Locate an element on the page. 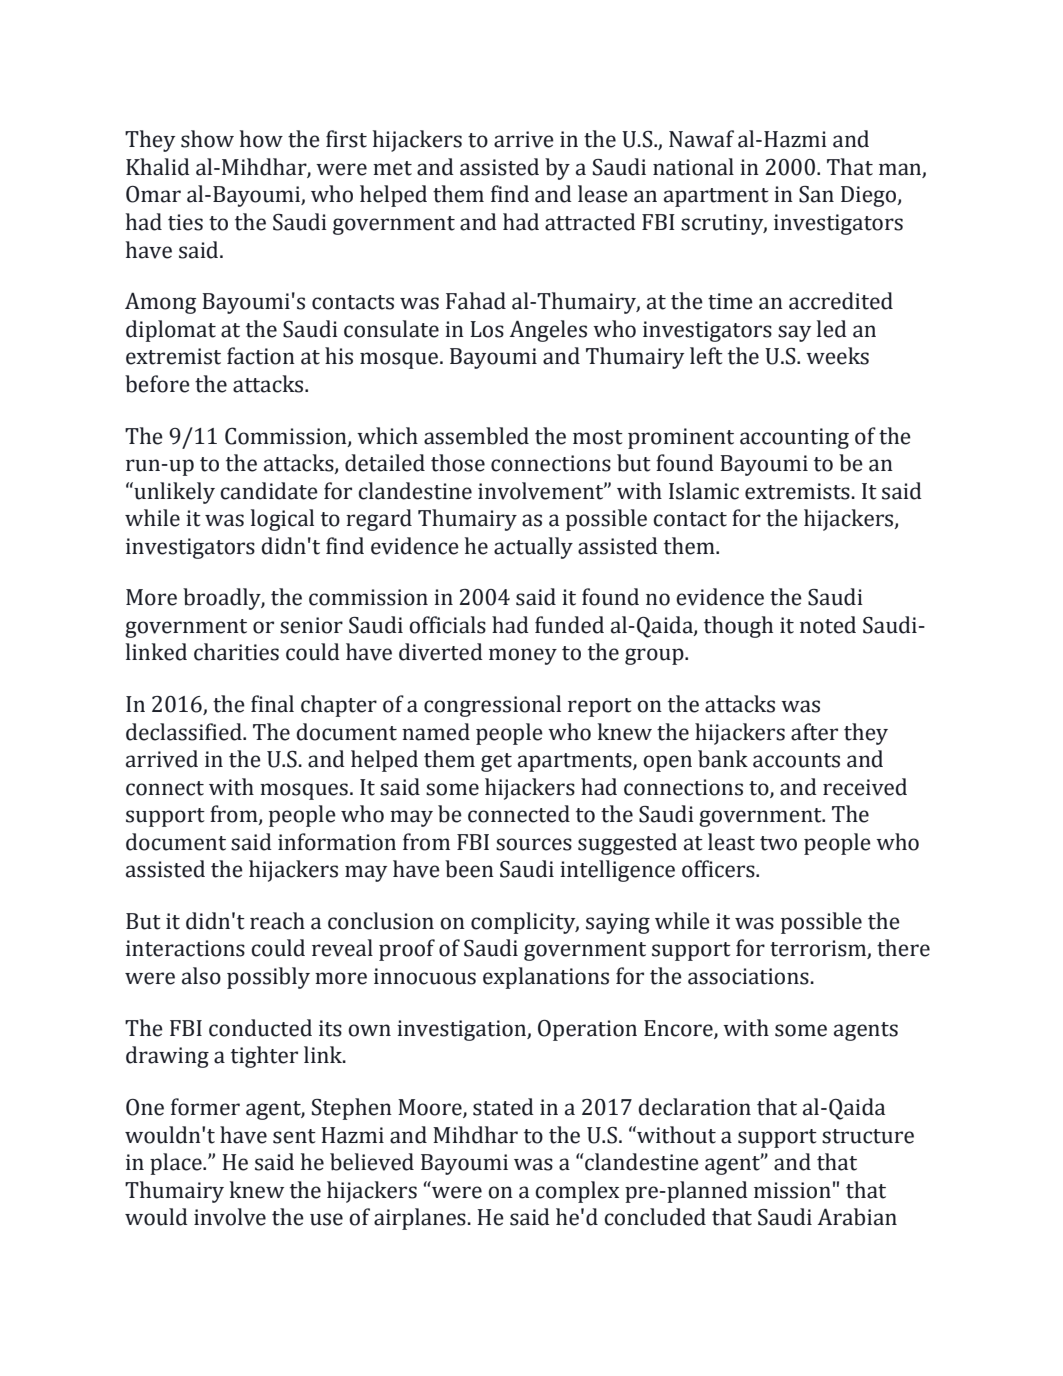  Arabian is located at coordinates (857, 1217).
